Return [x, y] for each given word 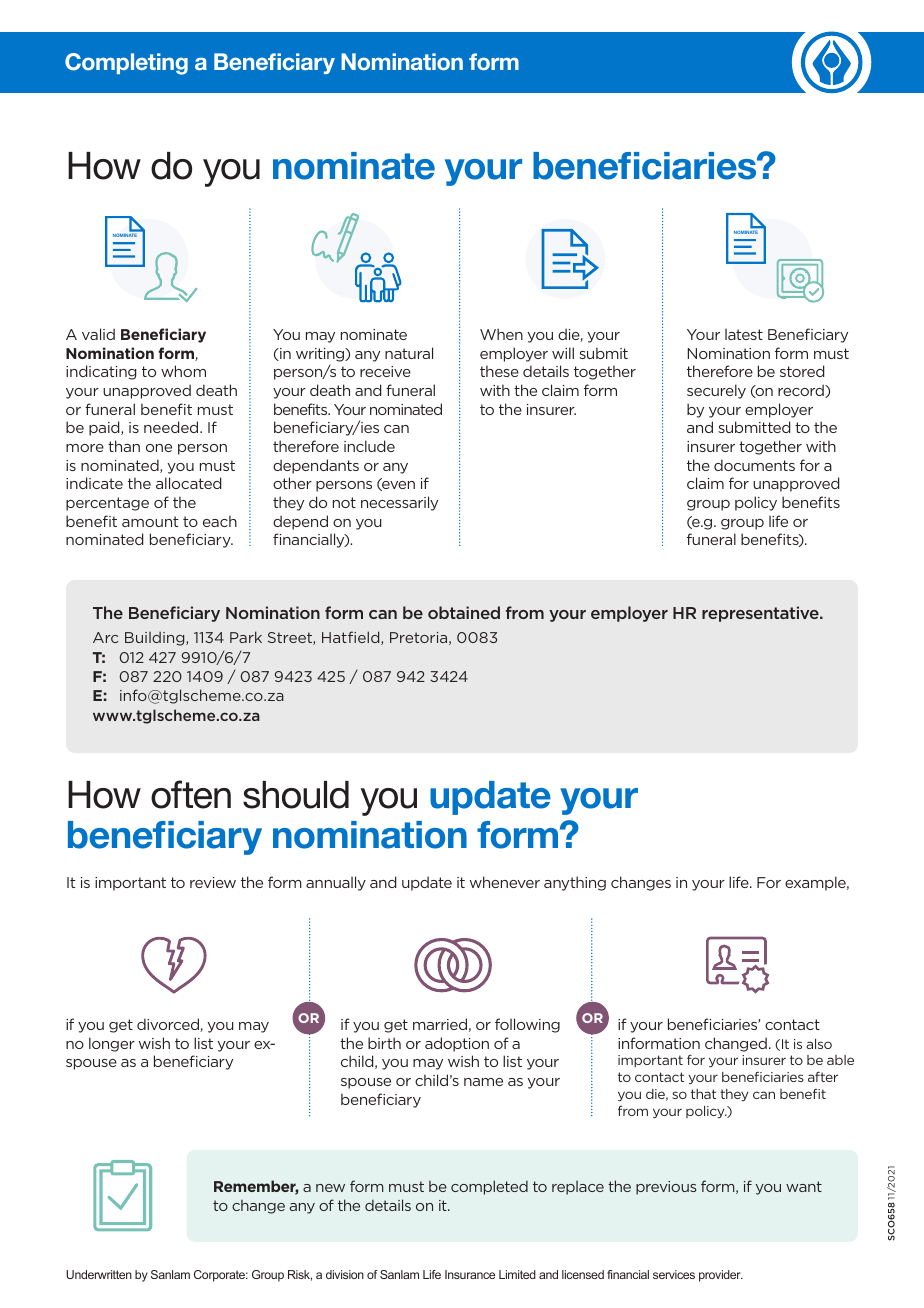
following [527, 1025]
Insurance [470, 1274]
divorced [169, 1025]
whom [183, 371]
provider [721, 1276]
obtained [464, 612]
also [819, 1044]
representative [761, 614]
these [499, 371]
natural [409, 353]
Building [156, 638]
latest [744, 334]
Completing [126, 64]
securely [716, 391]
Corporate [221, 1276]
